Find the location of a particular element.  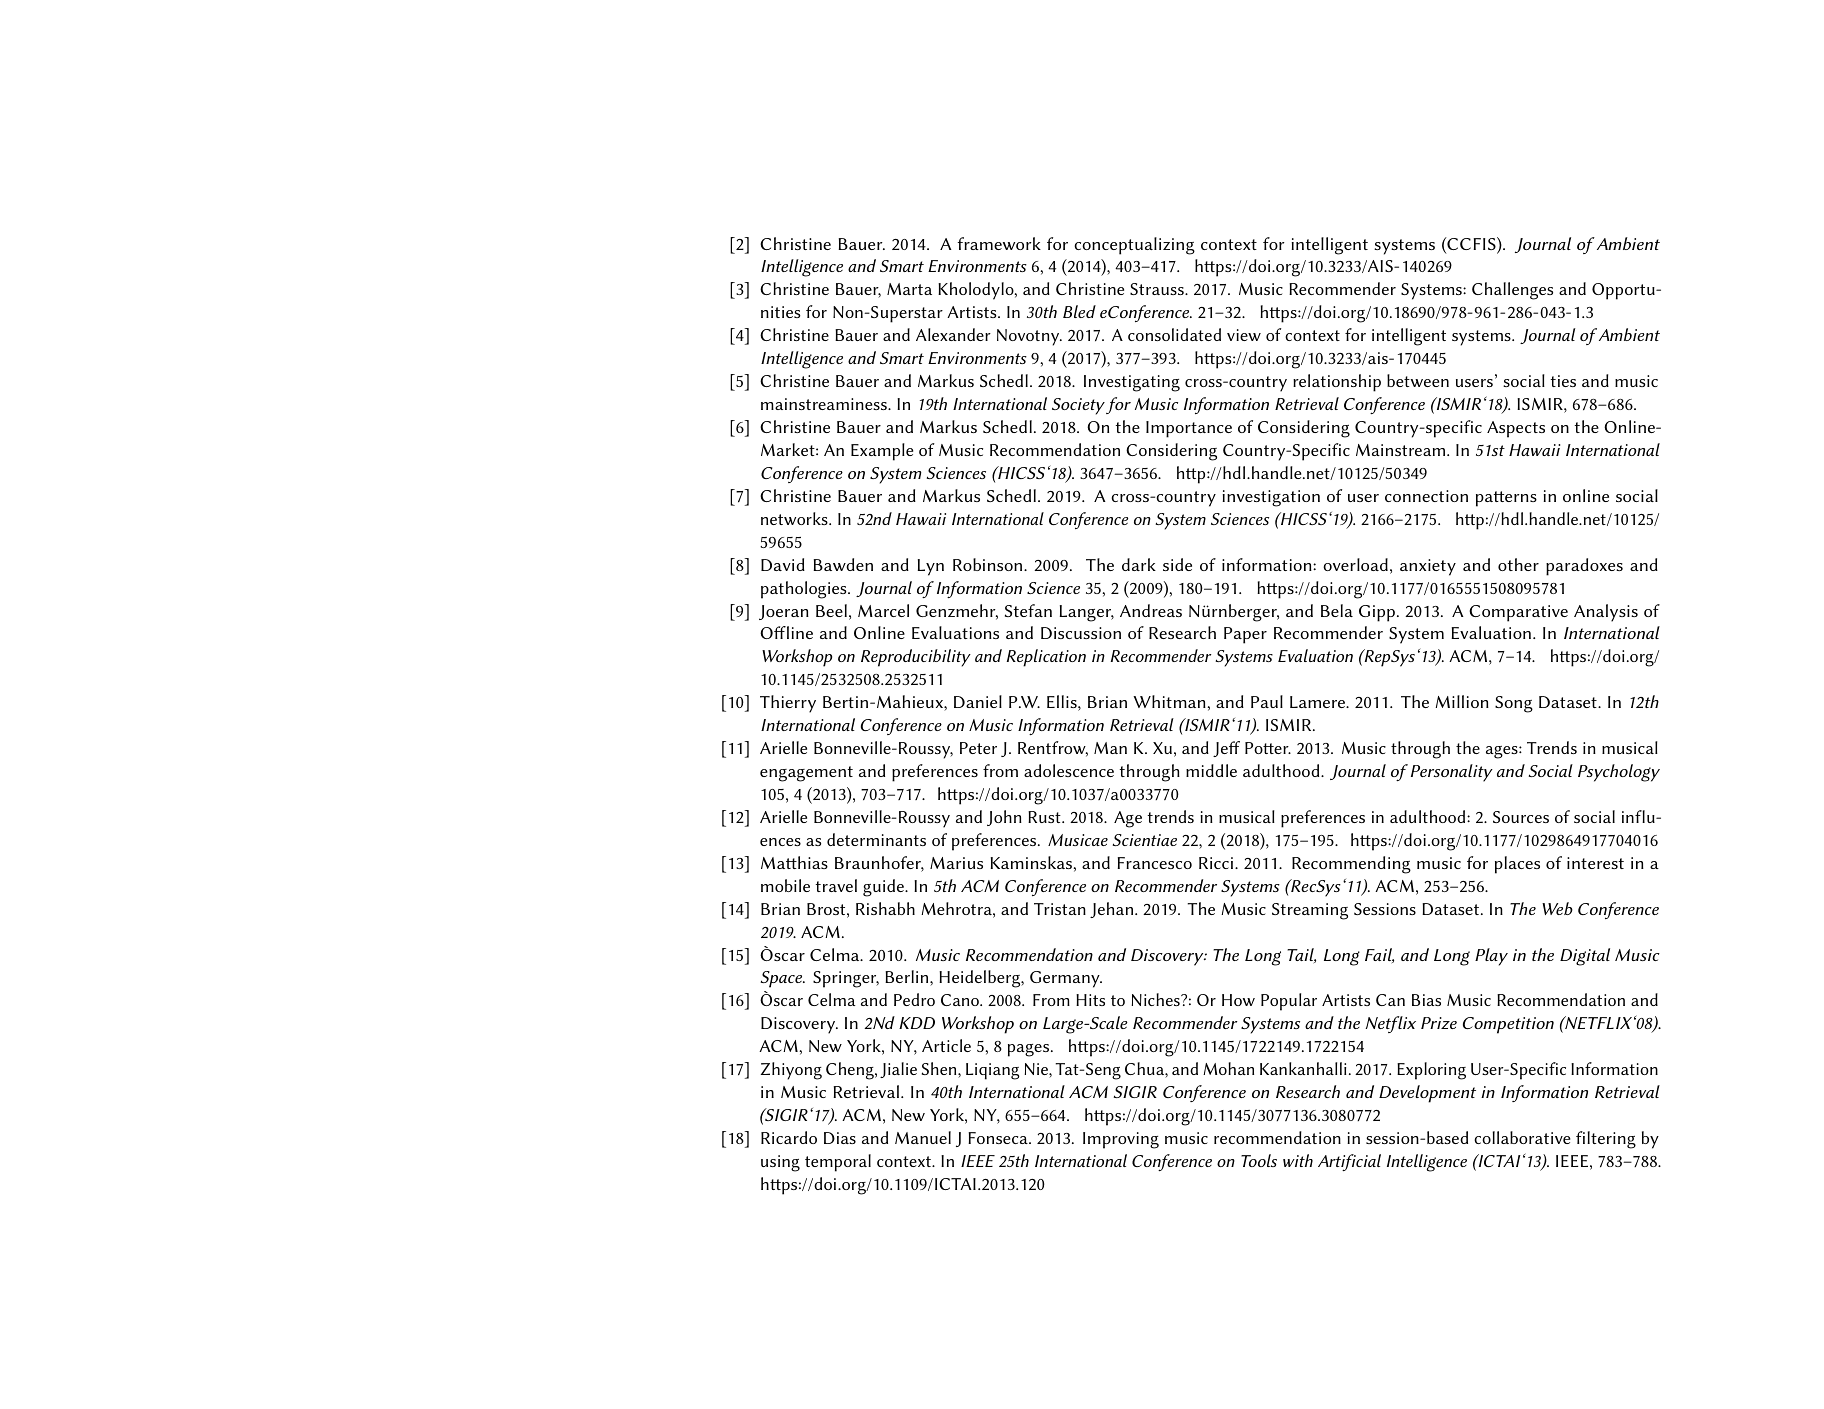

determinants is located at coordinates (876, 839).
